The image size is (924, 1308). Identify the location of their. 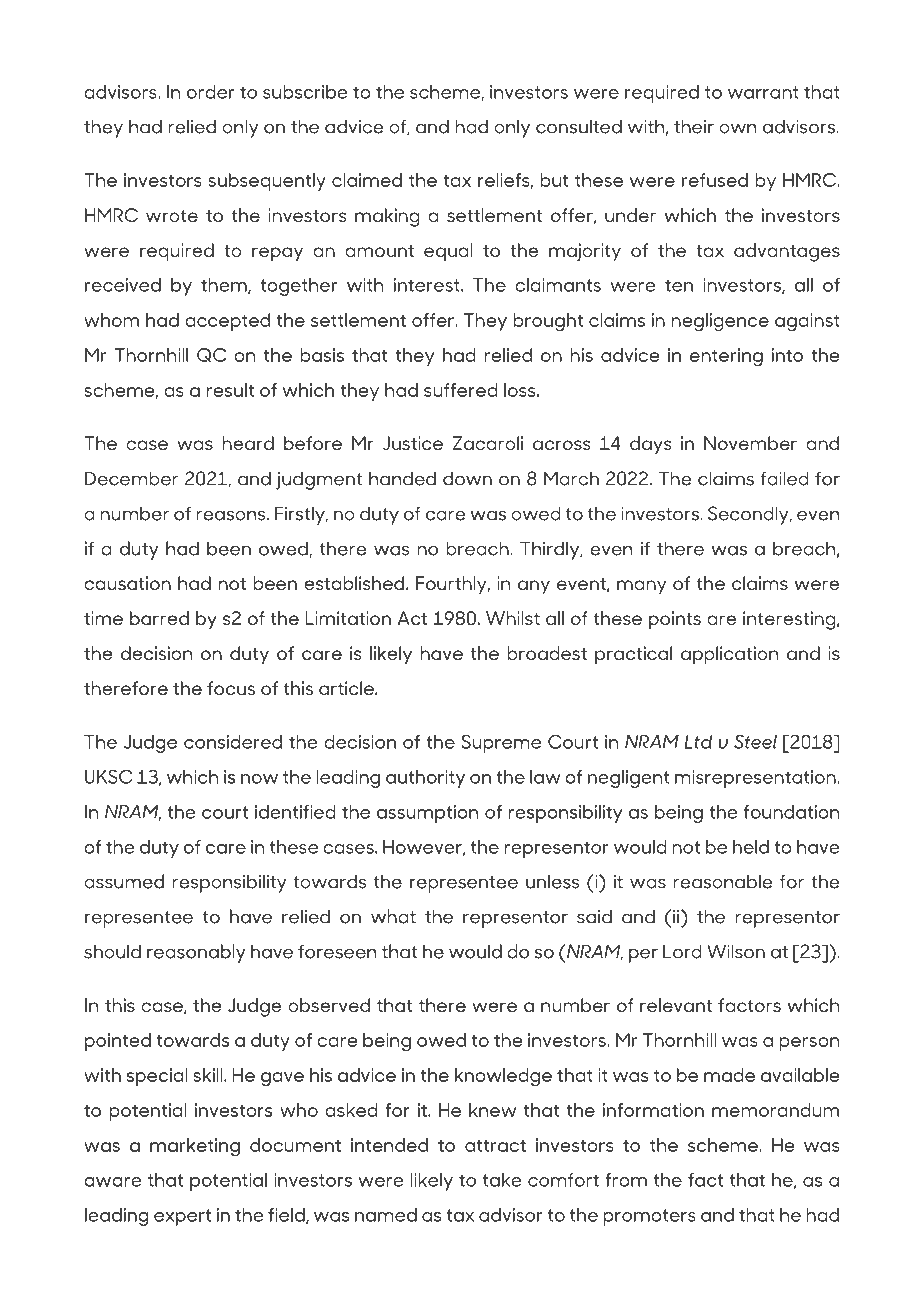
(694, 126).
